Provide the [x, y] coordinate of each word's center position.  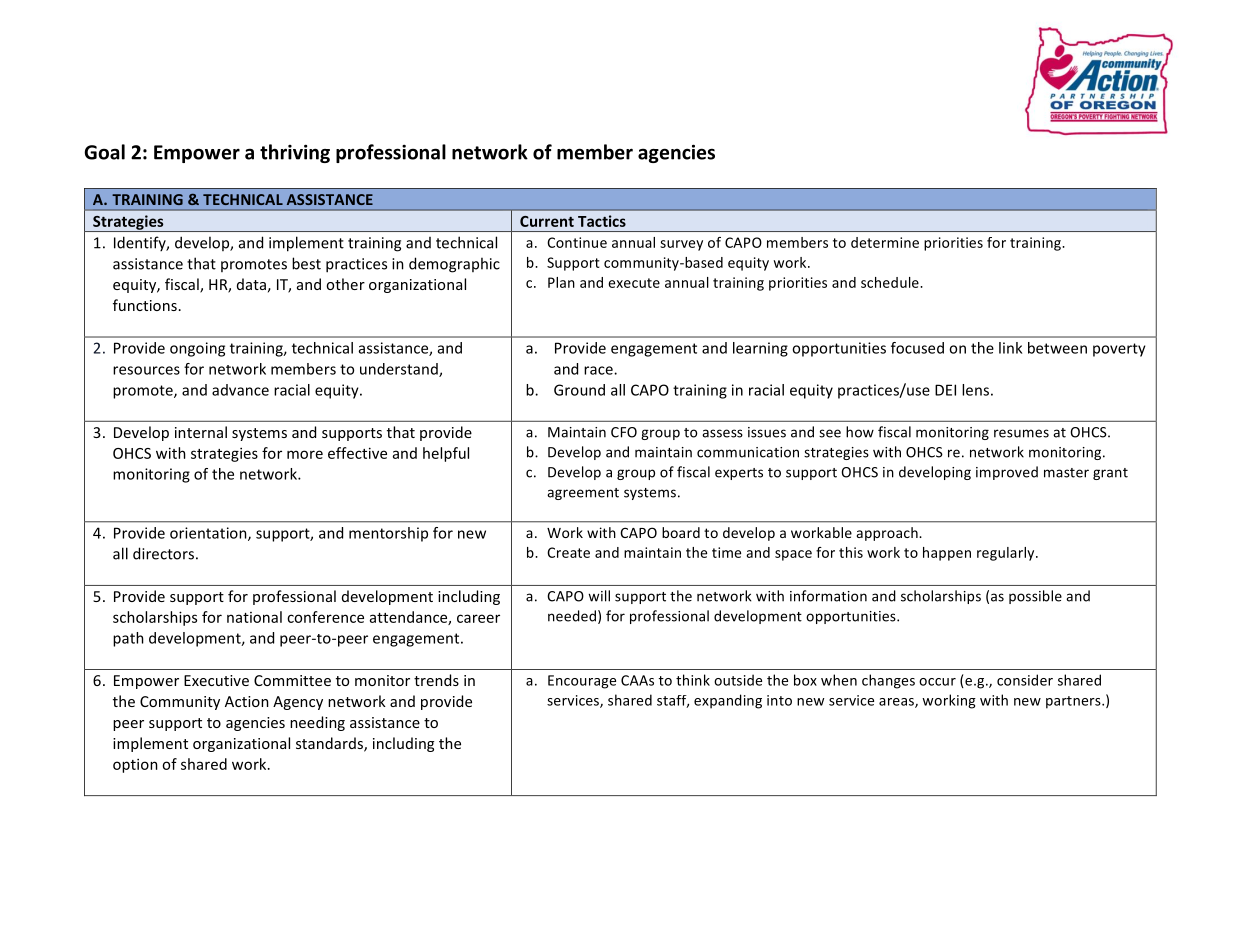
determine [885, 242]
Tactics [602, 221]
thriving [295, 153]
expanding [728, 701]
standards [330, 744]
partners [1074, 702]
